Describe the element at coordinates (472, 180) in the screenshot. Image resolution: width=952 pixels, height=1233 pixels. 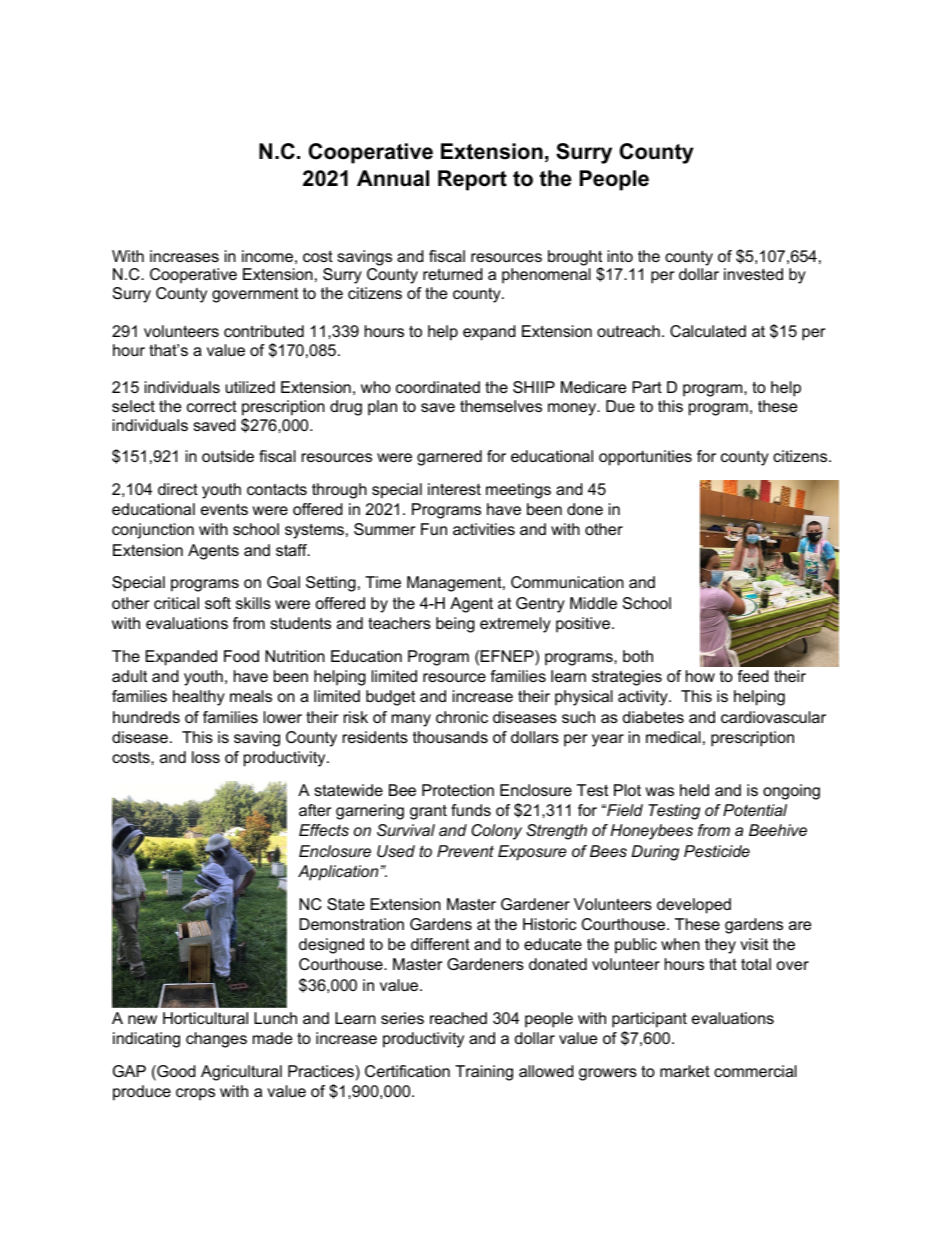
I see `Report` at that location.
